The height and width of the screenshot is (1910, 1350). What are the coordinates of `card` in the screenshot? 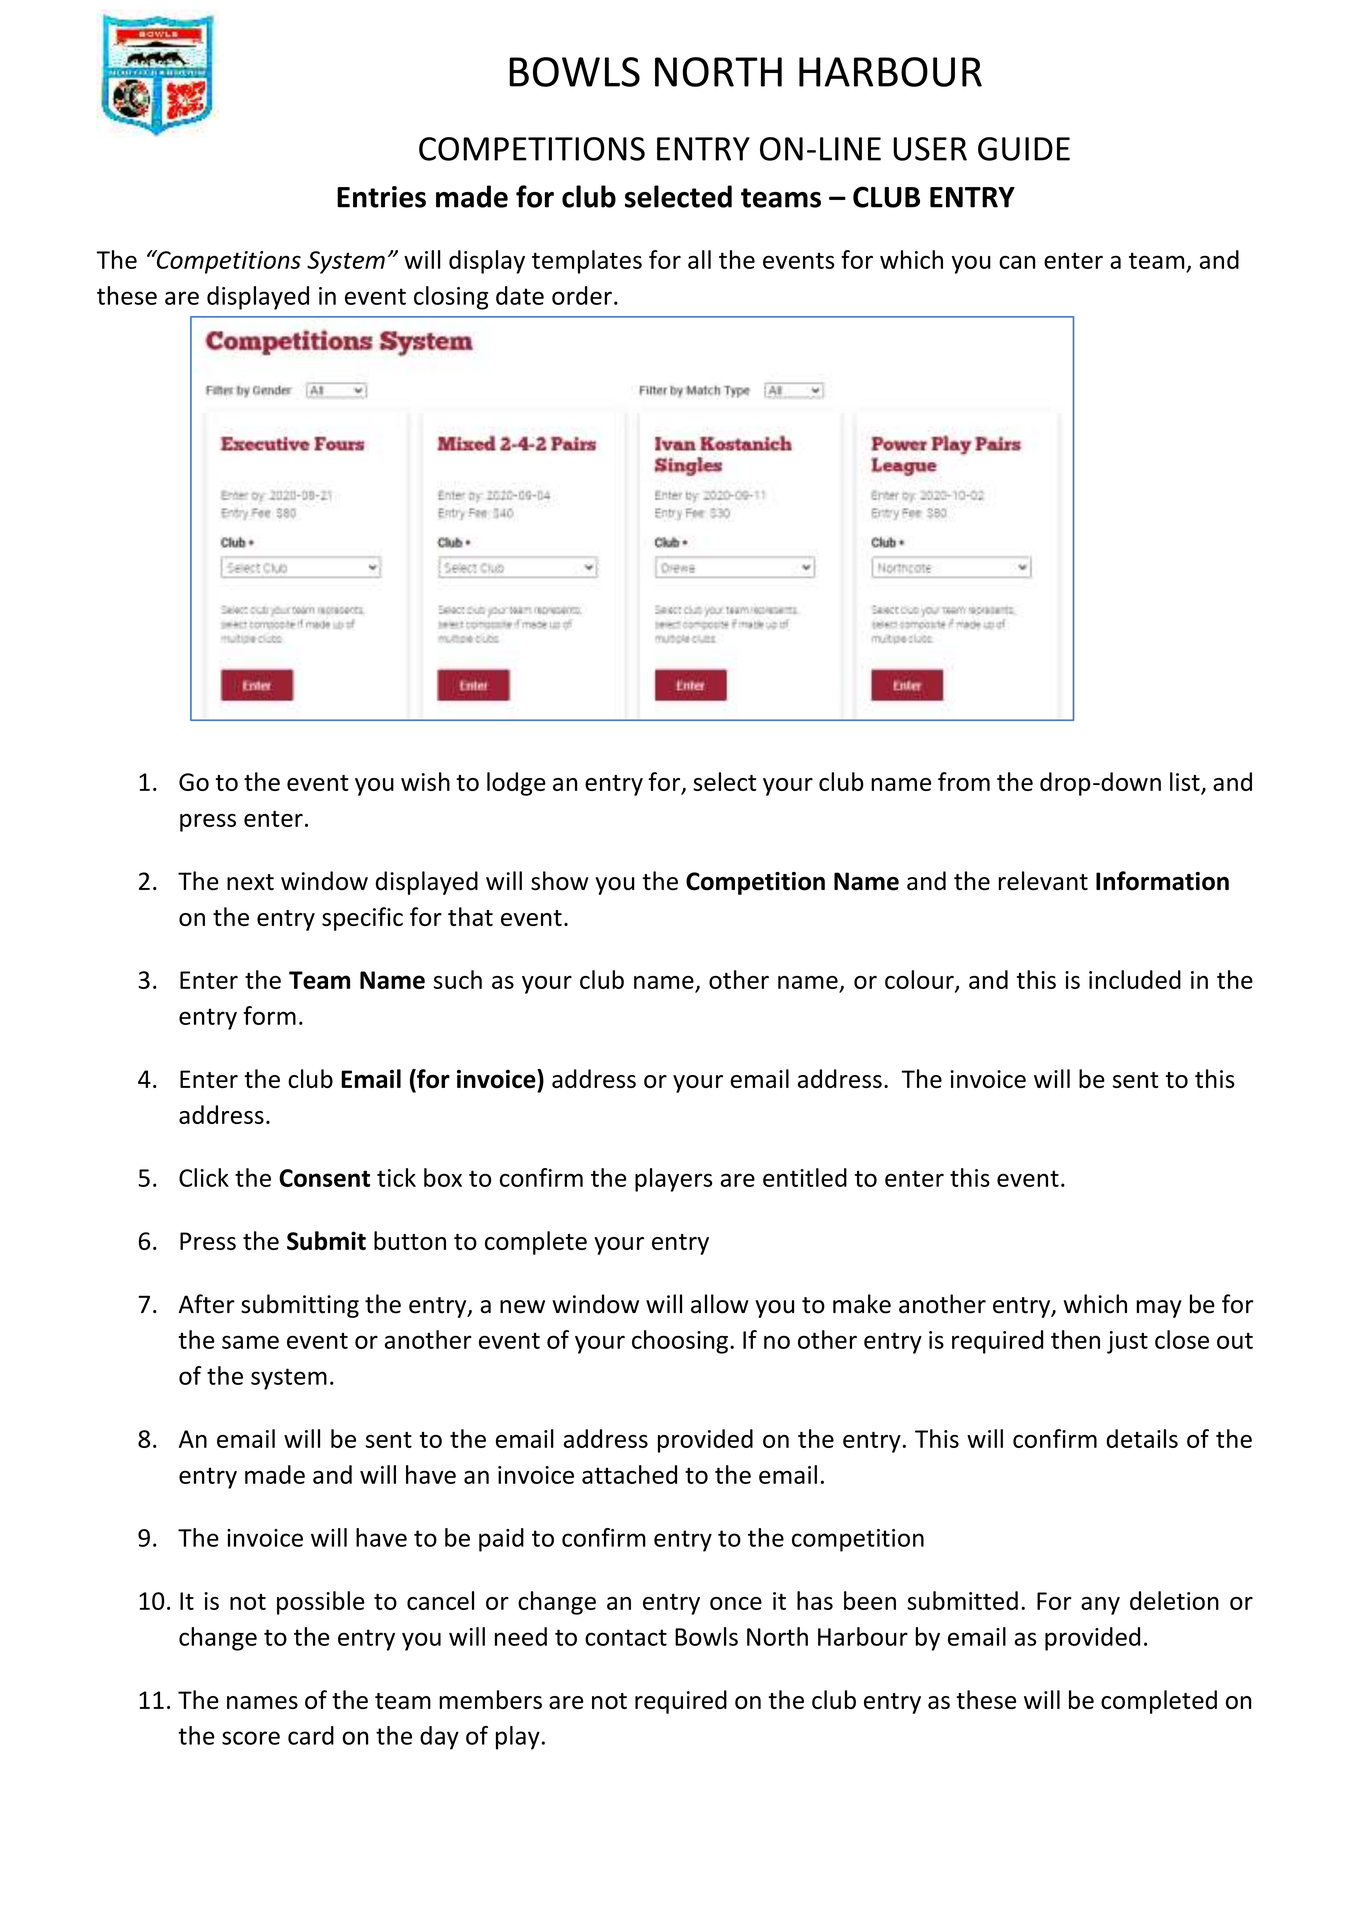 It's located at (311, 1735).
